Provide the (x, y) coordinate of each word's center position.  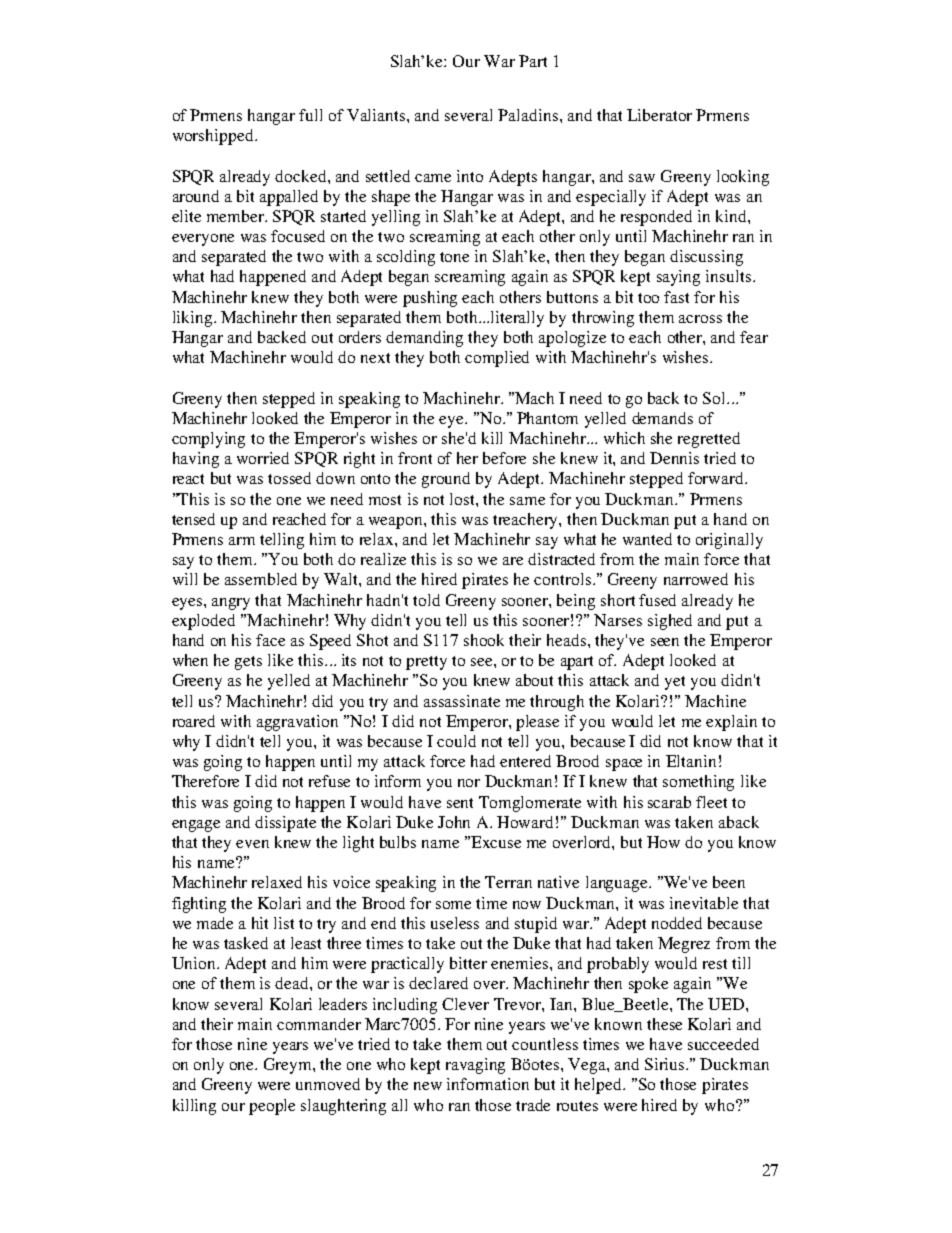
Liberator (659, 115)
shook (484, 640)
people (272, 1107)
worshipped (214, 137)
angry (231, 604)
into (470, 176)
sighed (670, 622)
